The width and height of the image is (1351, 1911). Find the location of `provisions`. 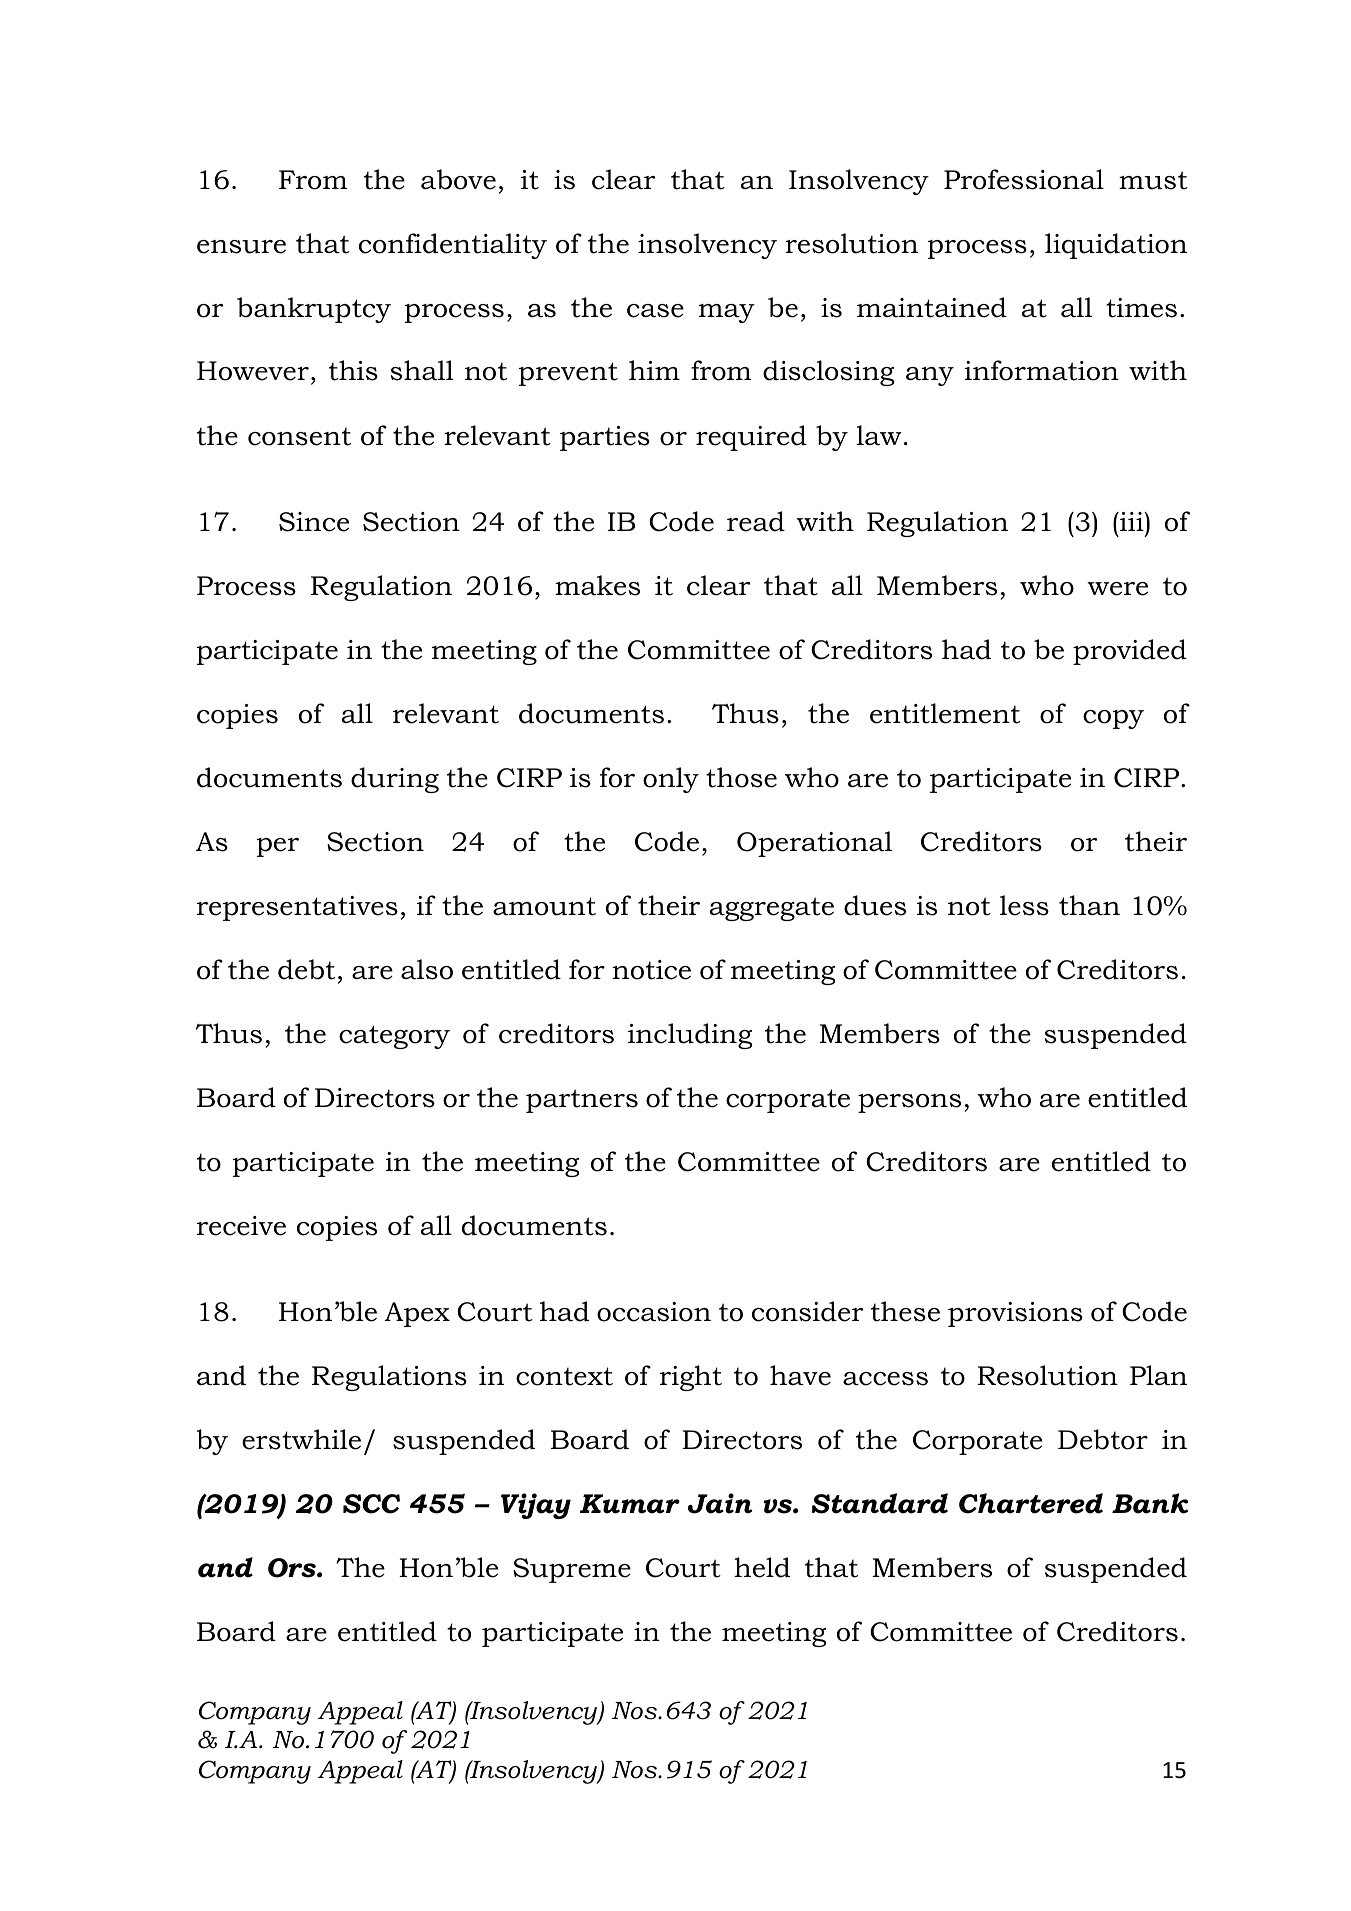

provisions is located at coordinates (1015, 1314).
